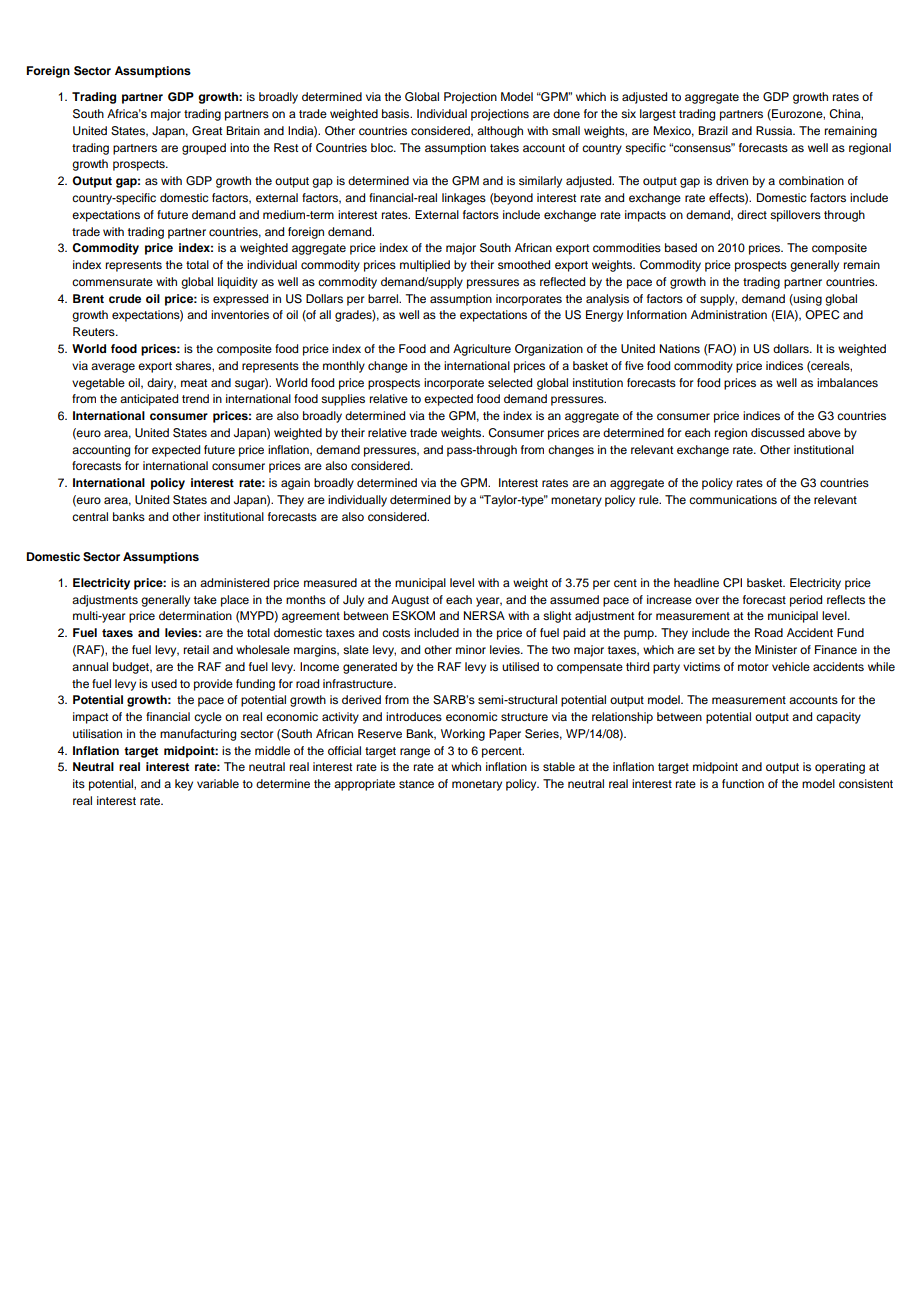 The width and height of the screenshot is (924, 1308). What do you see at coordinates (777, 432) in the screenshot?
I see `discussed` at bounding box center [777, 432].
